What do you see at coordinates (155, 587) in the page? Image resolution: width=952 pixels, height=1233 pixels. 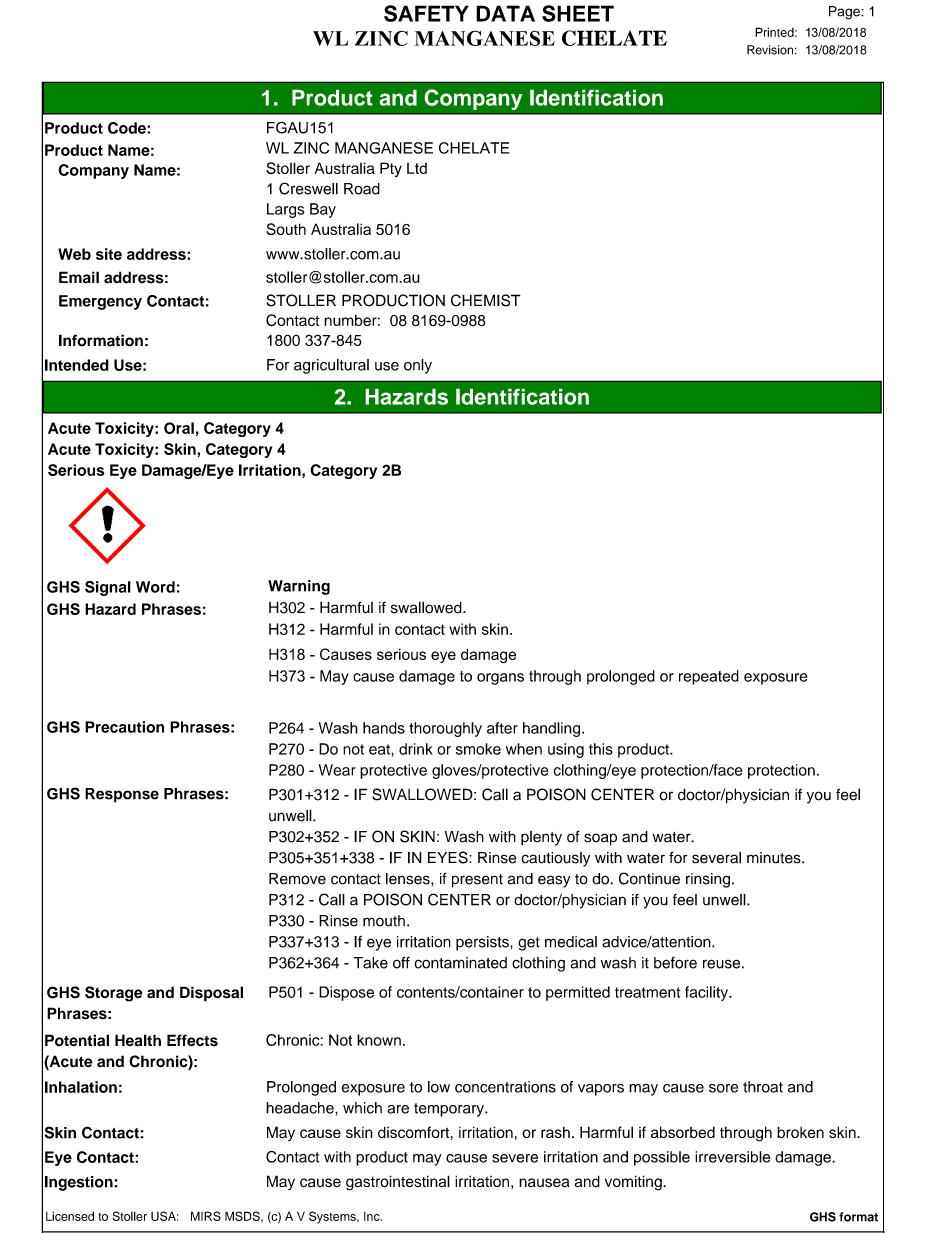 I see `Word` at bounding box center [155, 587].
